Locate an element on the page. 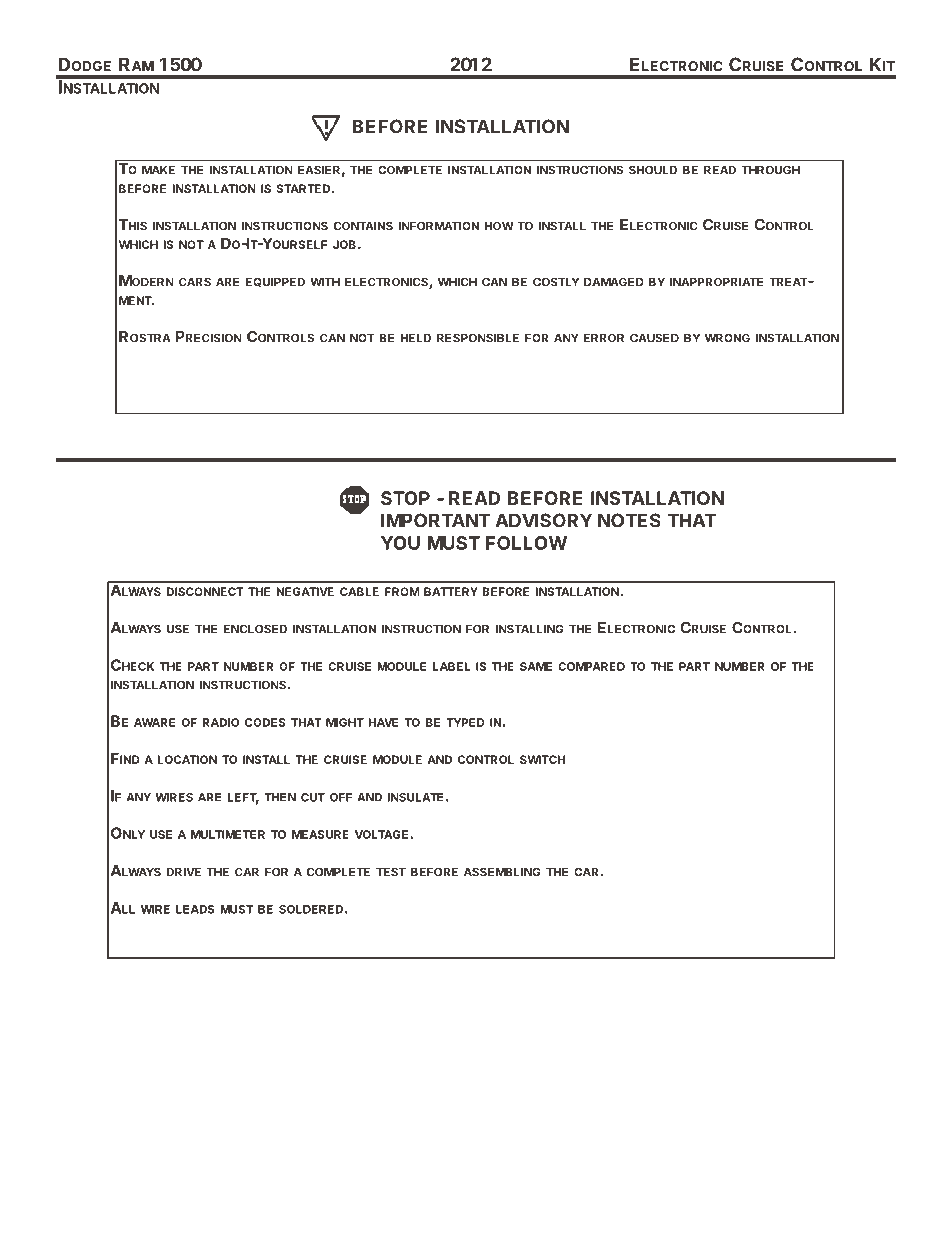 Image resolution: width=952 pixels, height=1233 pixels. RESPONSIBLE is located at coordinates (478, 338).
